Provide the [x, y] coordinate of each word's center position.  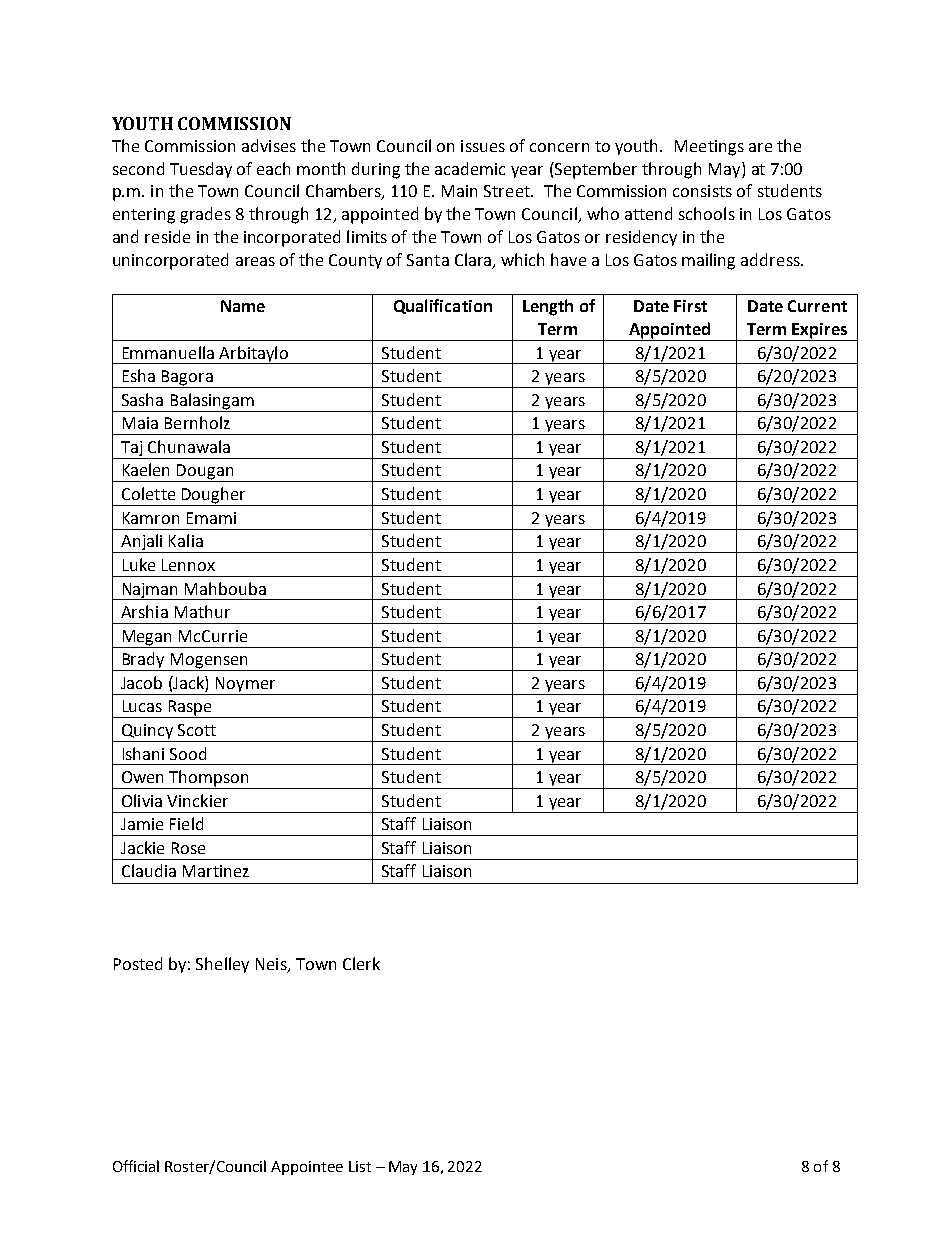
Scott [197, 730]
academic [470, 168]
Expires [819, 332]
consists [702, 191]
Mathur [202, 611]
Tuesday [201, 170]
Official [136, 1166]
